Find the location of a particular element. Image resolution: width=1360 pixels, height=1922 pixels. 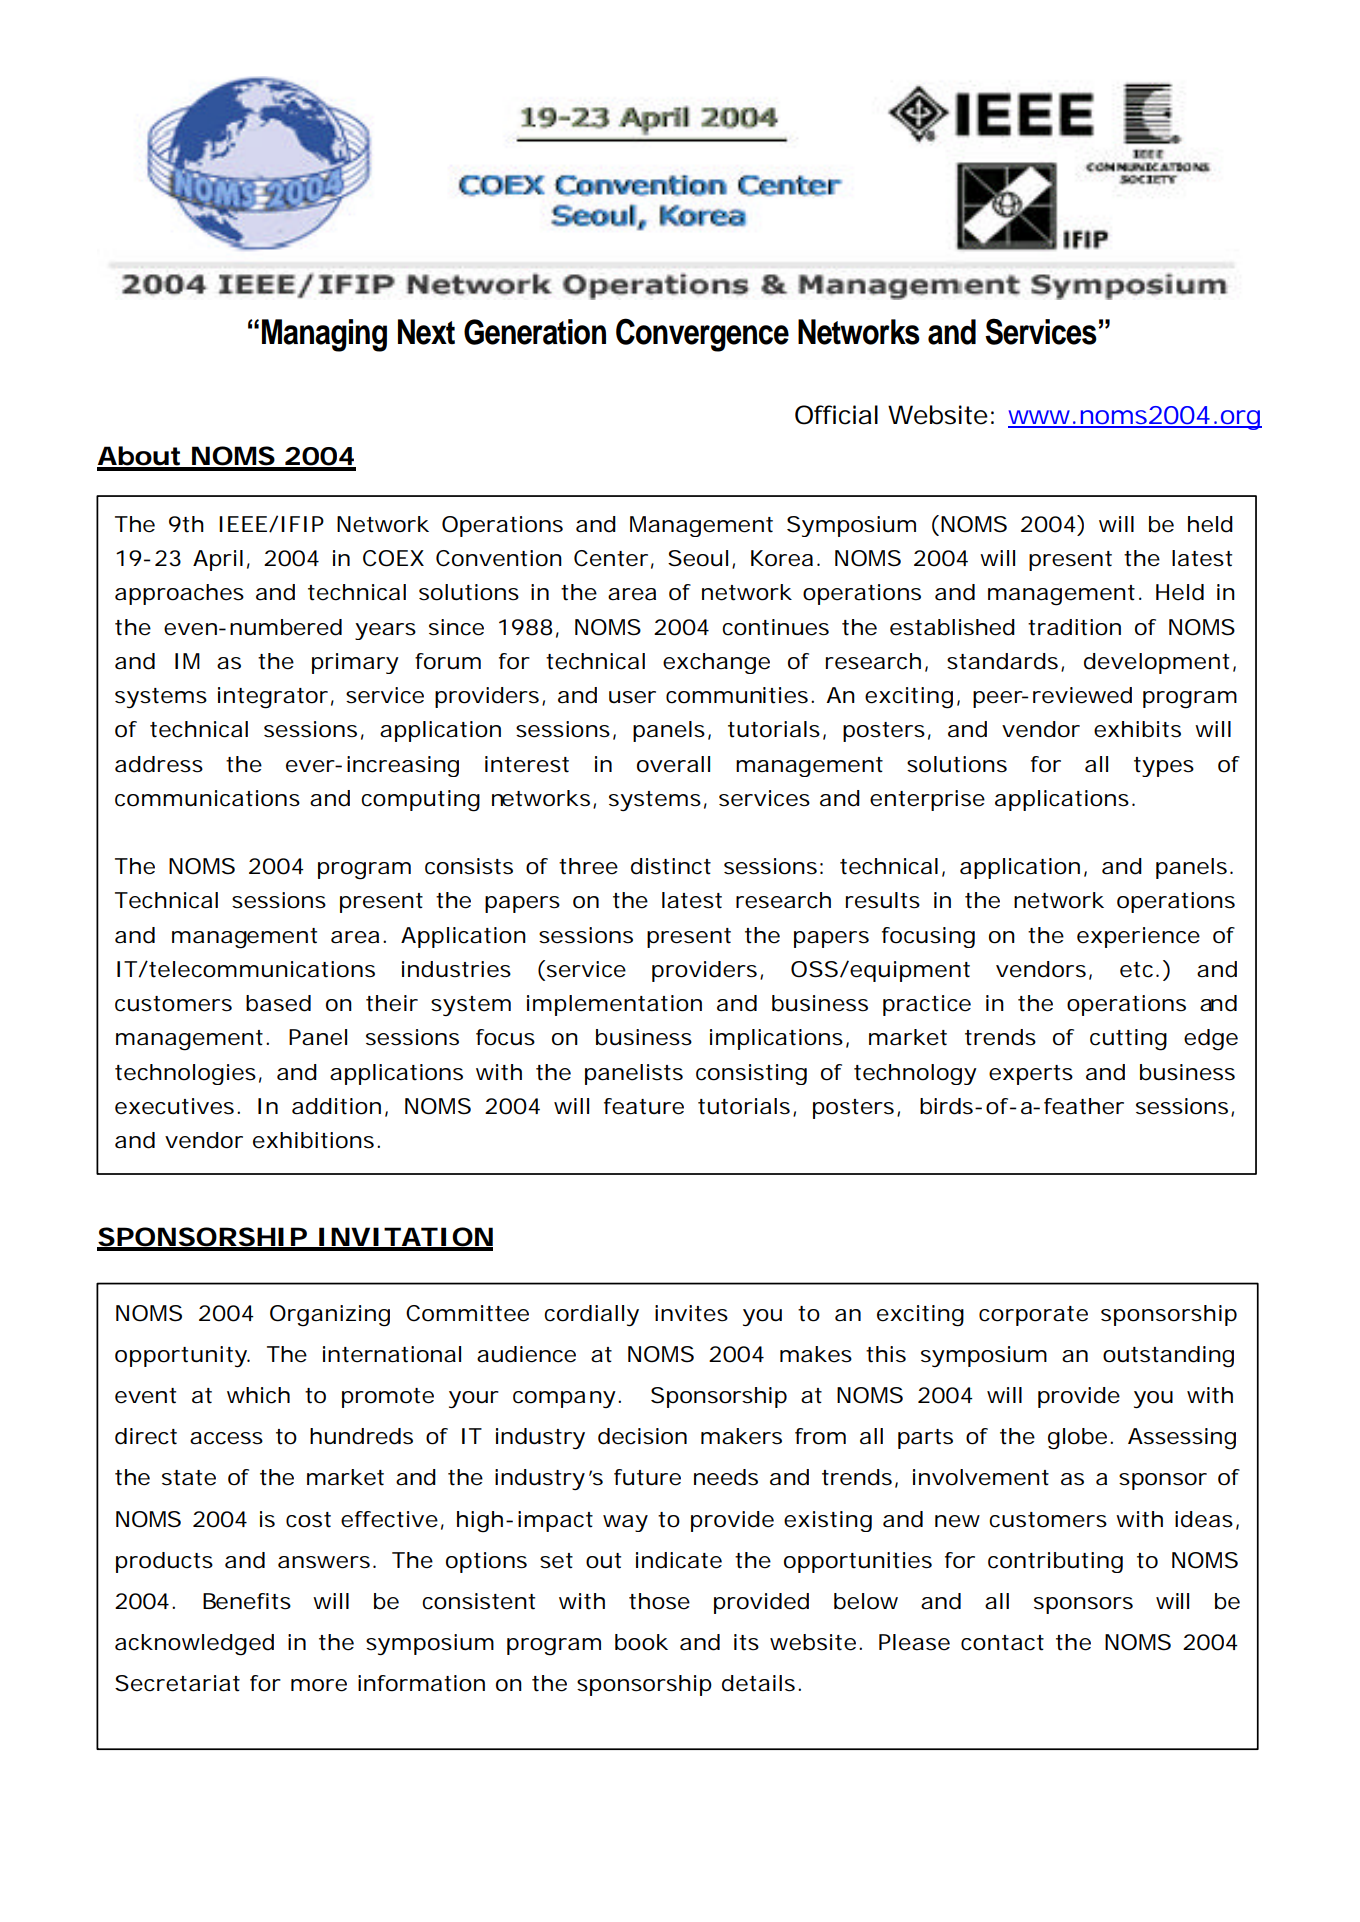

book is located at coordinates (641, 1642).
